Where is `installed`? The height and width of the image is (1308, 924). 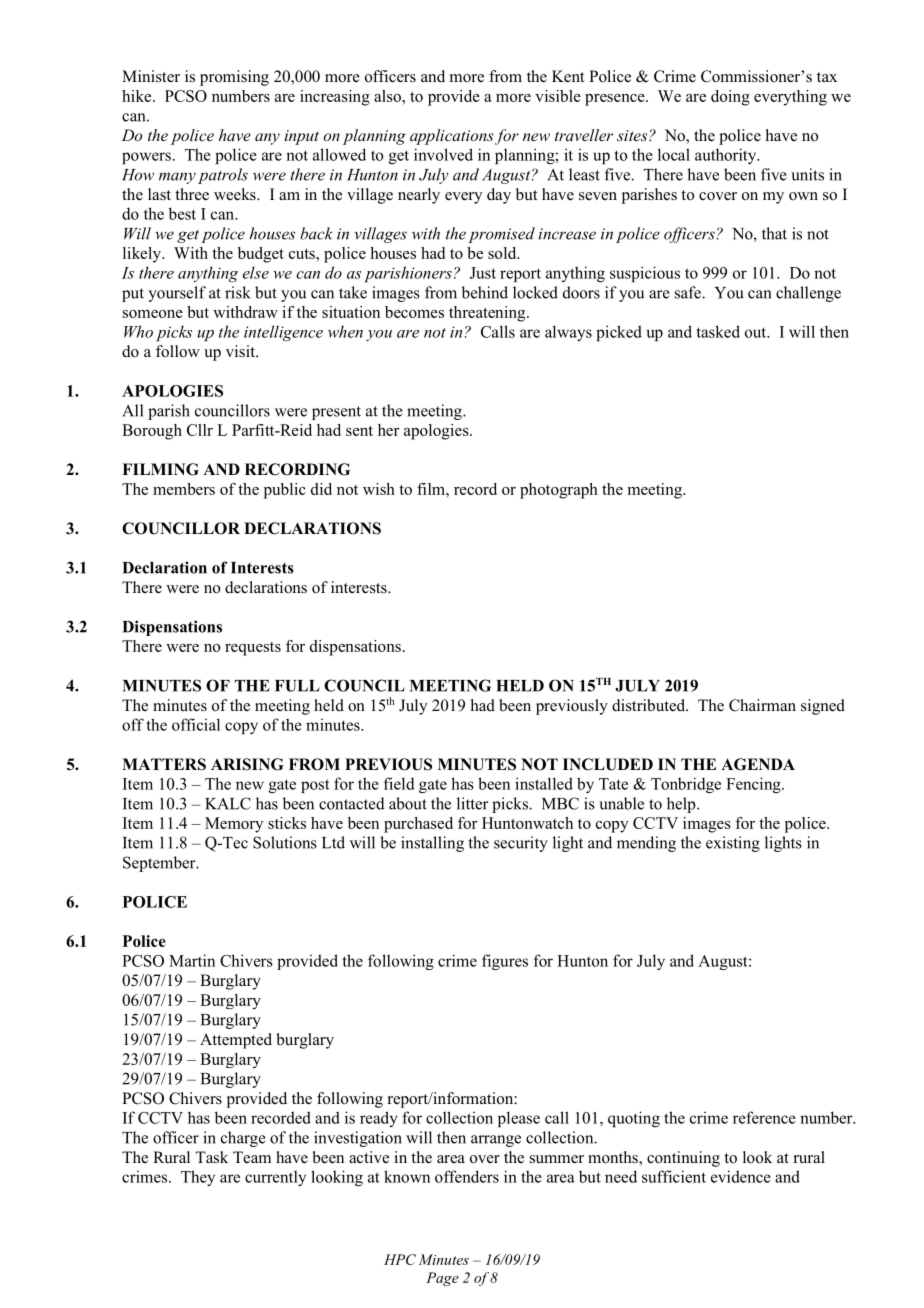 installed is located at coordinates (544, 783).
